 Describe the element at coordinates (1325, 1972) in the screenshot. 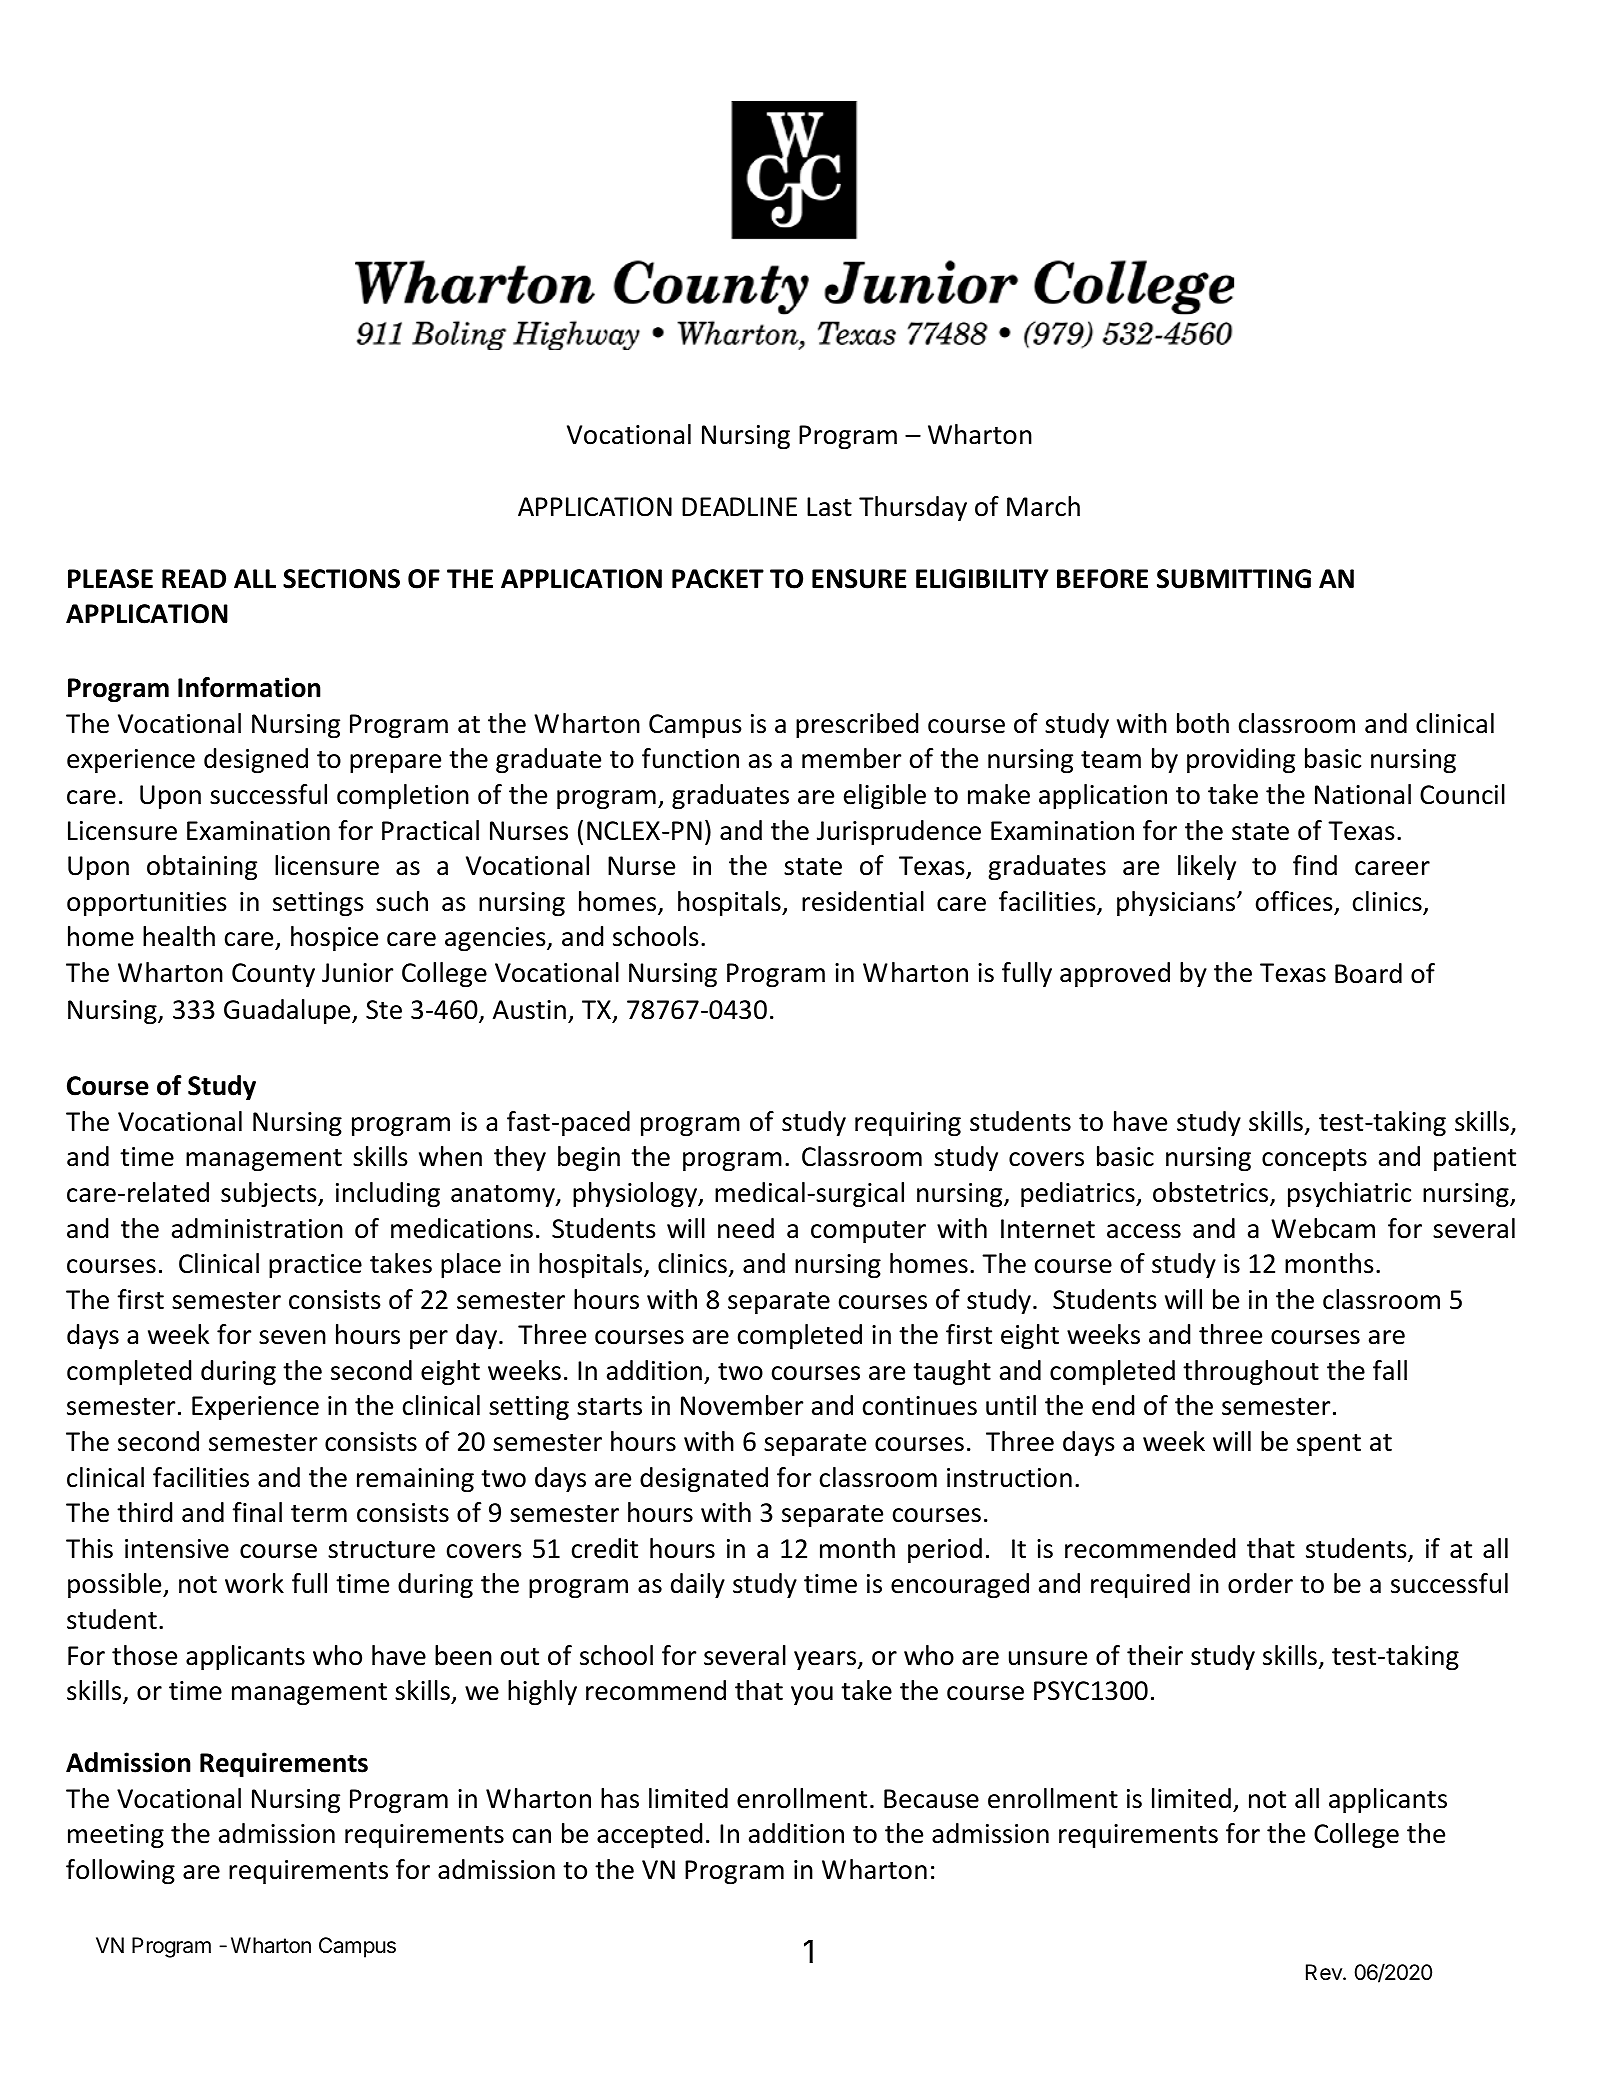

I see `Rev` at that location.
